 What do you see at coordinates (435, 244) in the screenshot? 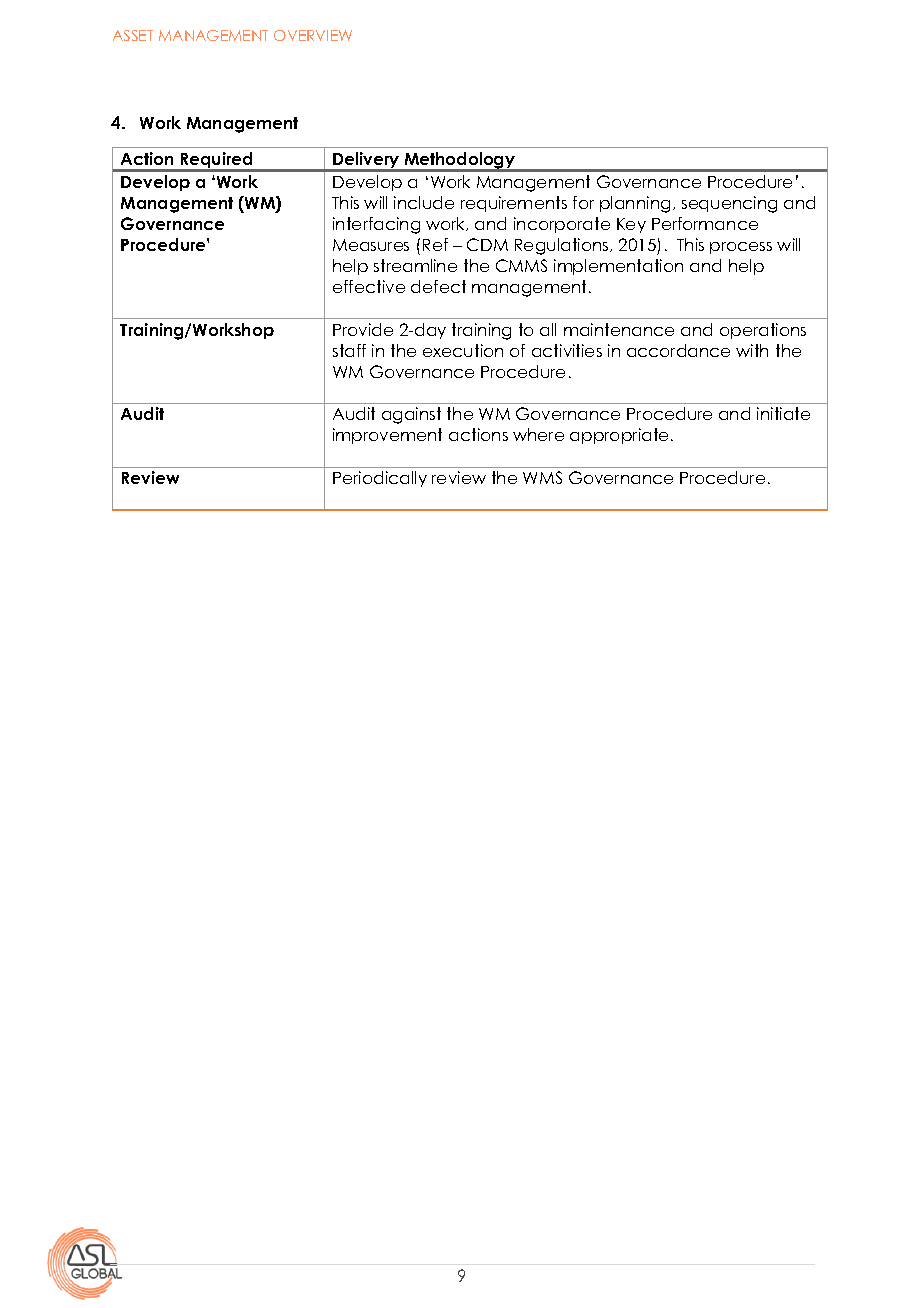
I see `Ref` at bounding box center [435, 244].
